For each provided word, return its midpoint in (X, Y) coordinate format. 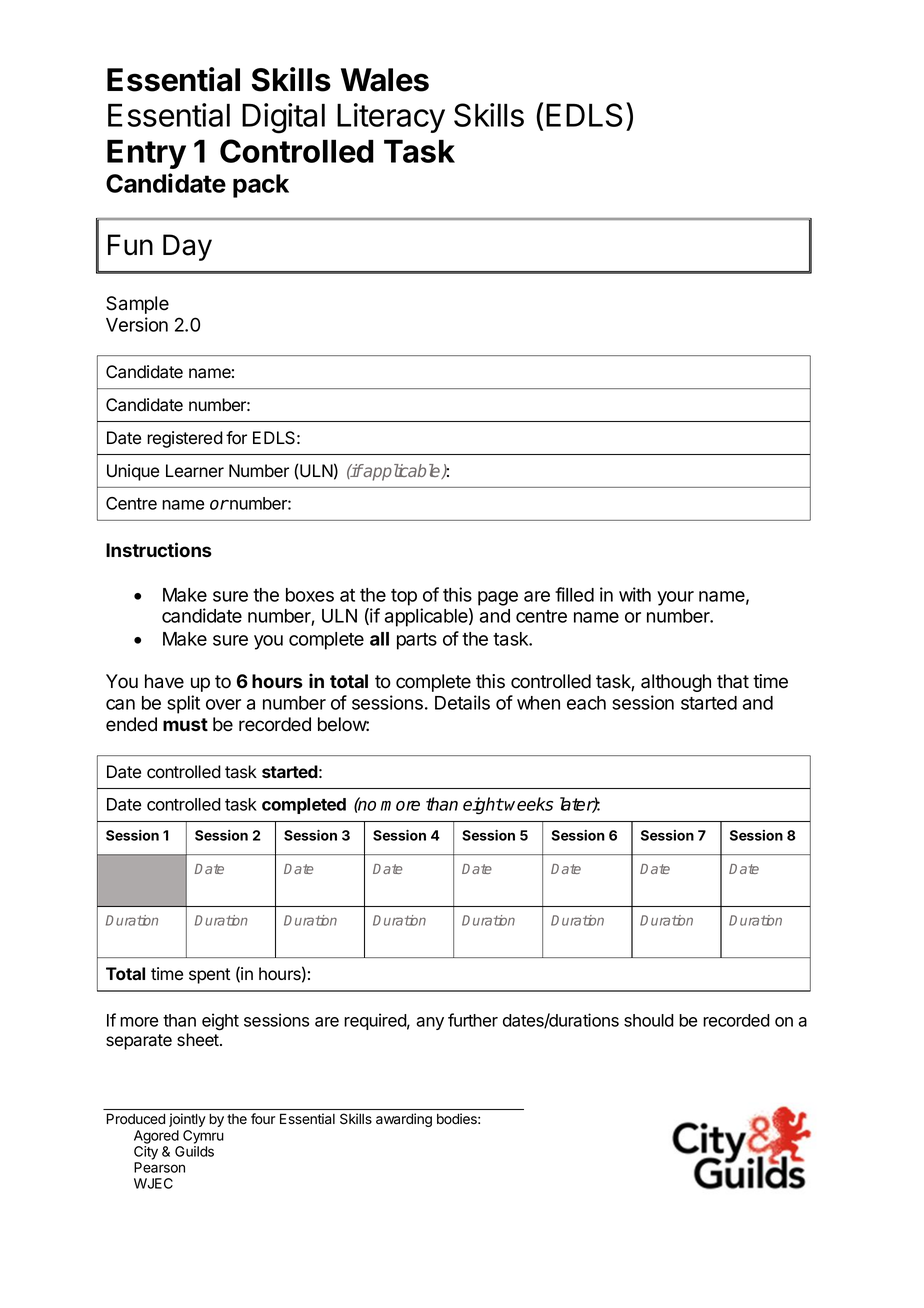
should (649, 1020)
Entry (146, 154)
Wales (385, 80)
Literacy (391, 118)
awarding (404, 1120)
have (164, 681)
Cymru (203, 1137)
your (675, 598)
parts (417, 641)
